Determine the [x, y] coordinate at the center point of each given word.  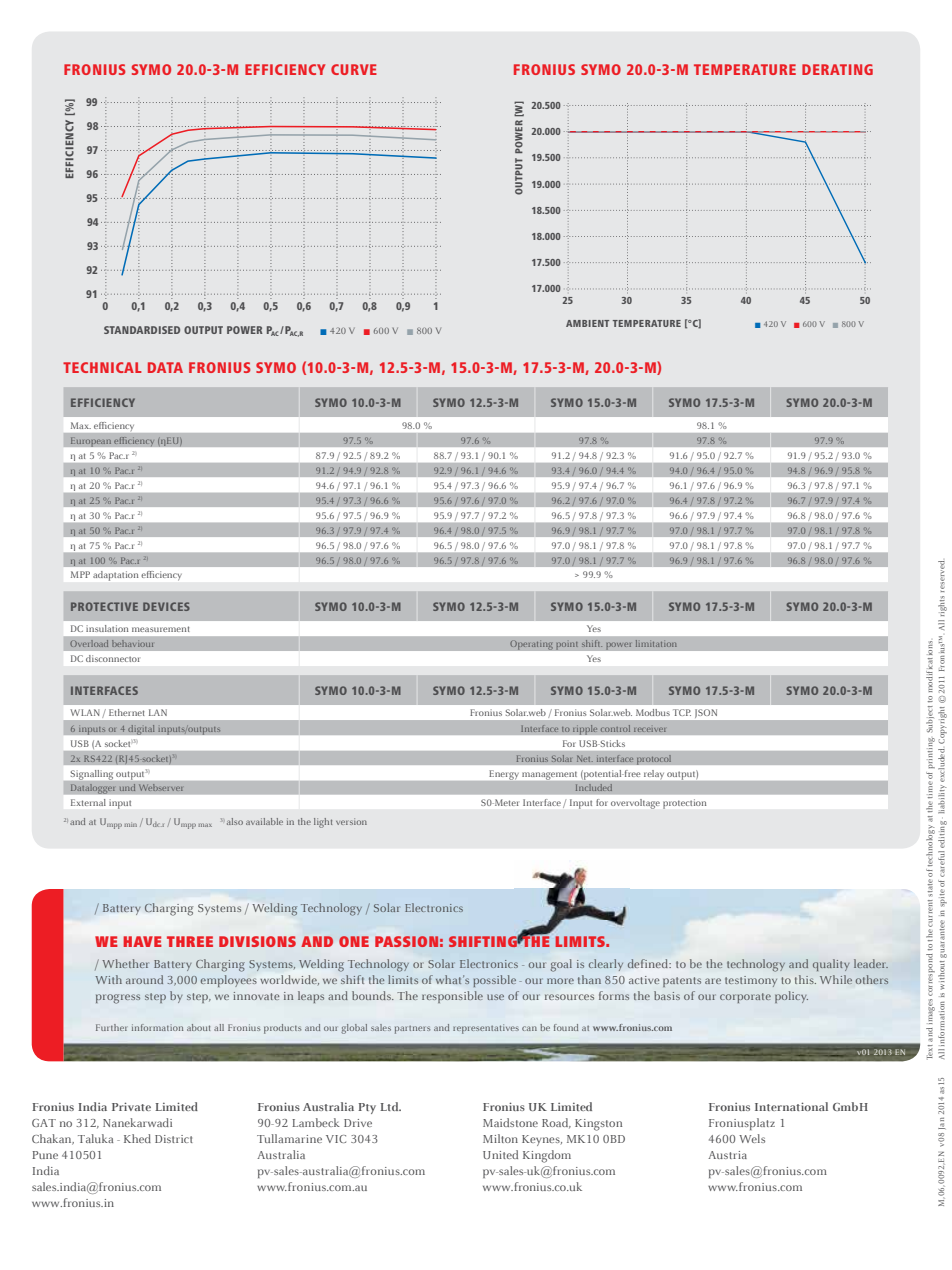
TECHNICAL [102, 367]
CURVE [354, 69]
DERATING [837, 69]
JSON [706, 713]
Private [131, 1106]
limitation [656, 643]
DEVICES [166, 606]
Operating [531, 645]
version [351, 821]
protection [684, 804]
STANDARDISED [142, 330]
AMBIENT [587, 323]
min [130, 824]
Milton [500, 1138]
